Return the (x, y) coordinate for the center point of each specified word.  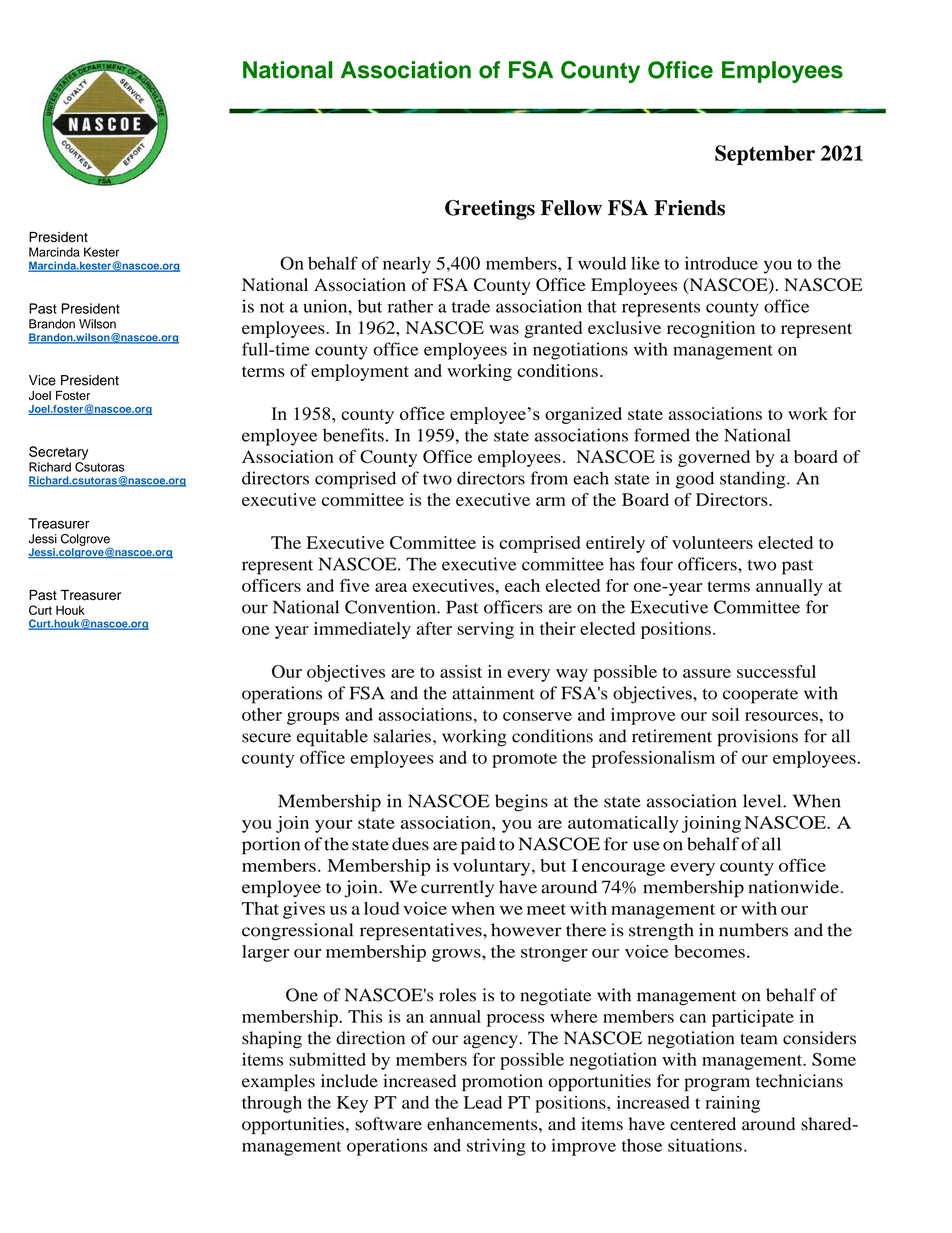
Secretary (58, 453)
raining (732, 1104)
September (765, 155)
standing (754, 480)
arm (551, 501)
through (272, 1104)
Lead (483, 1102)
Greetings (490, 210)
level (763, 801)
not (272, 307)
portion (271, 846)
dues (410, 844)
